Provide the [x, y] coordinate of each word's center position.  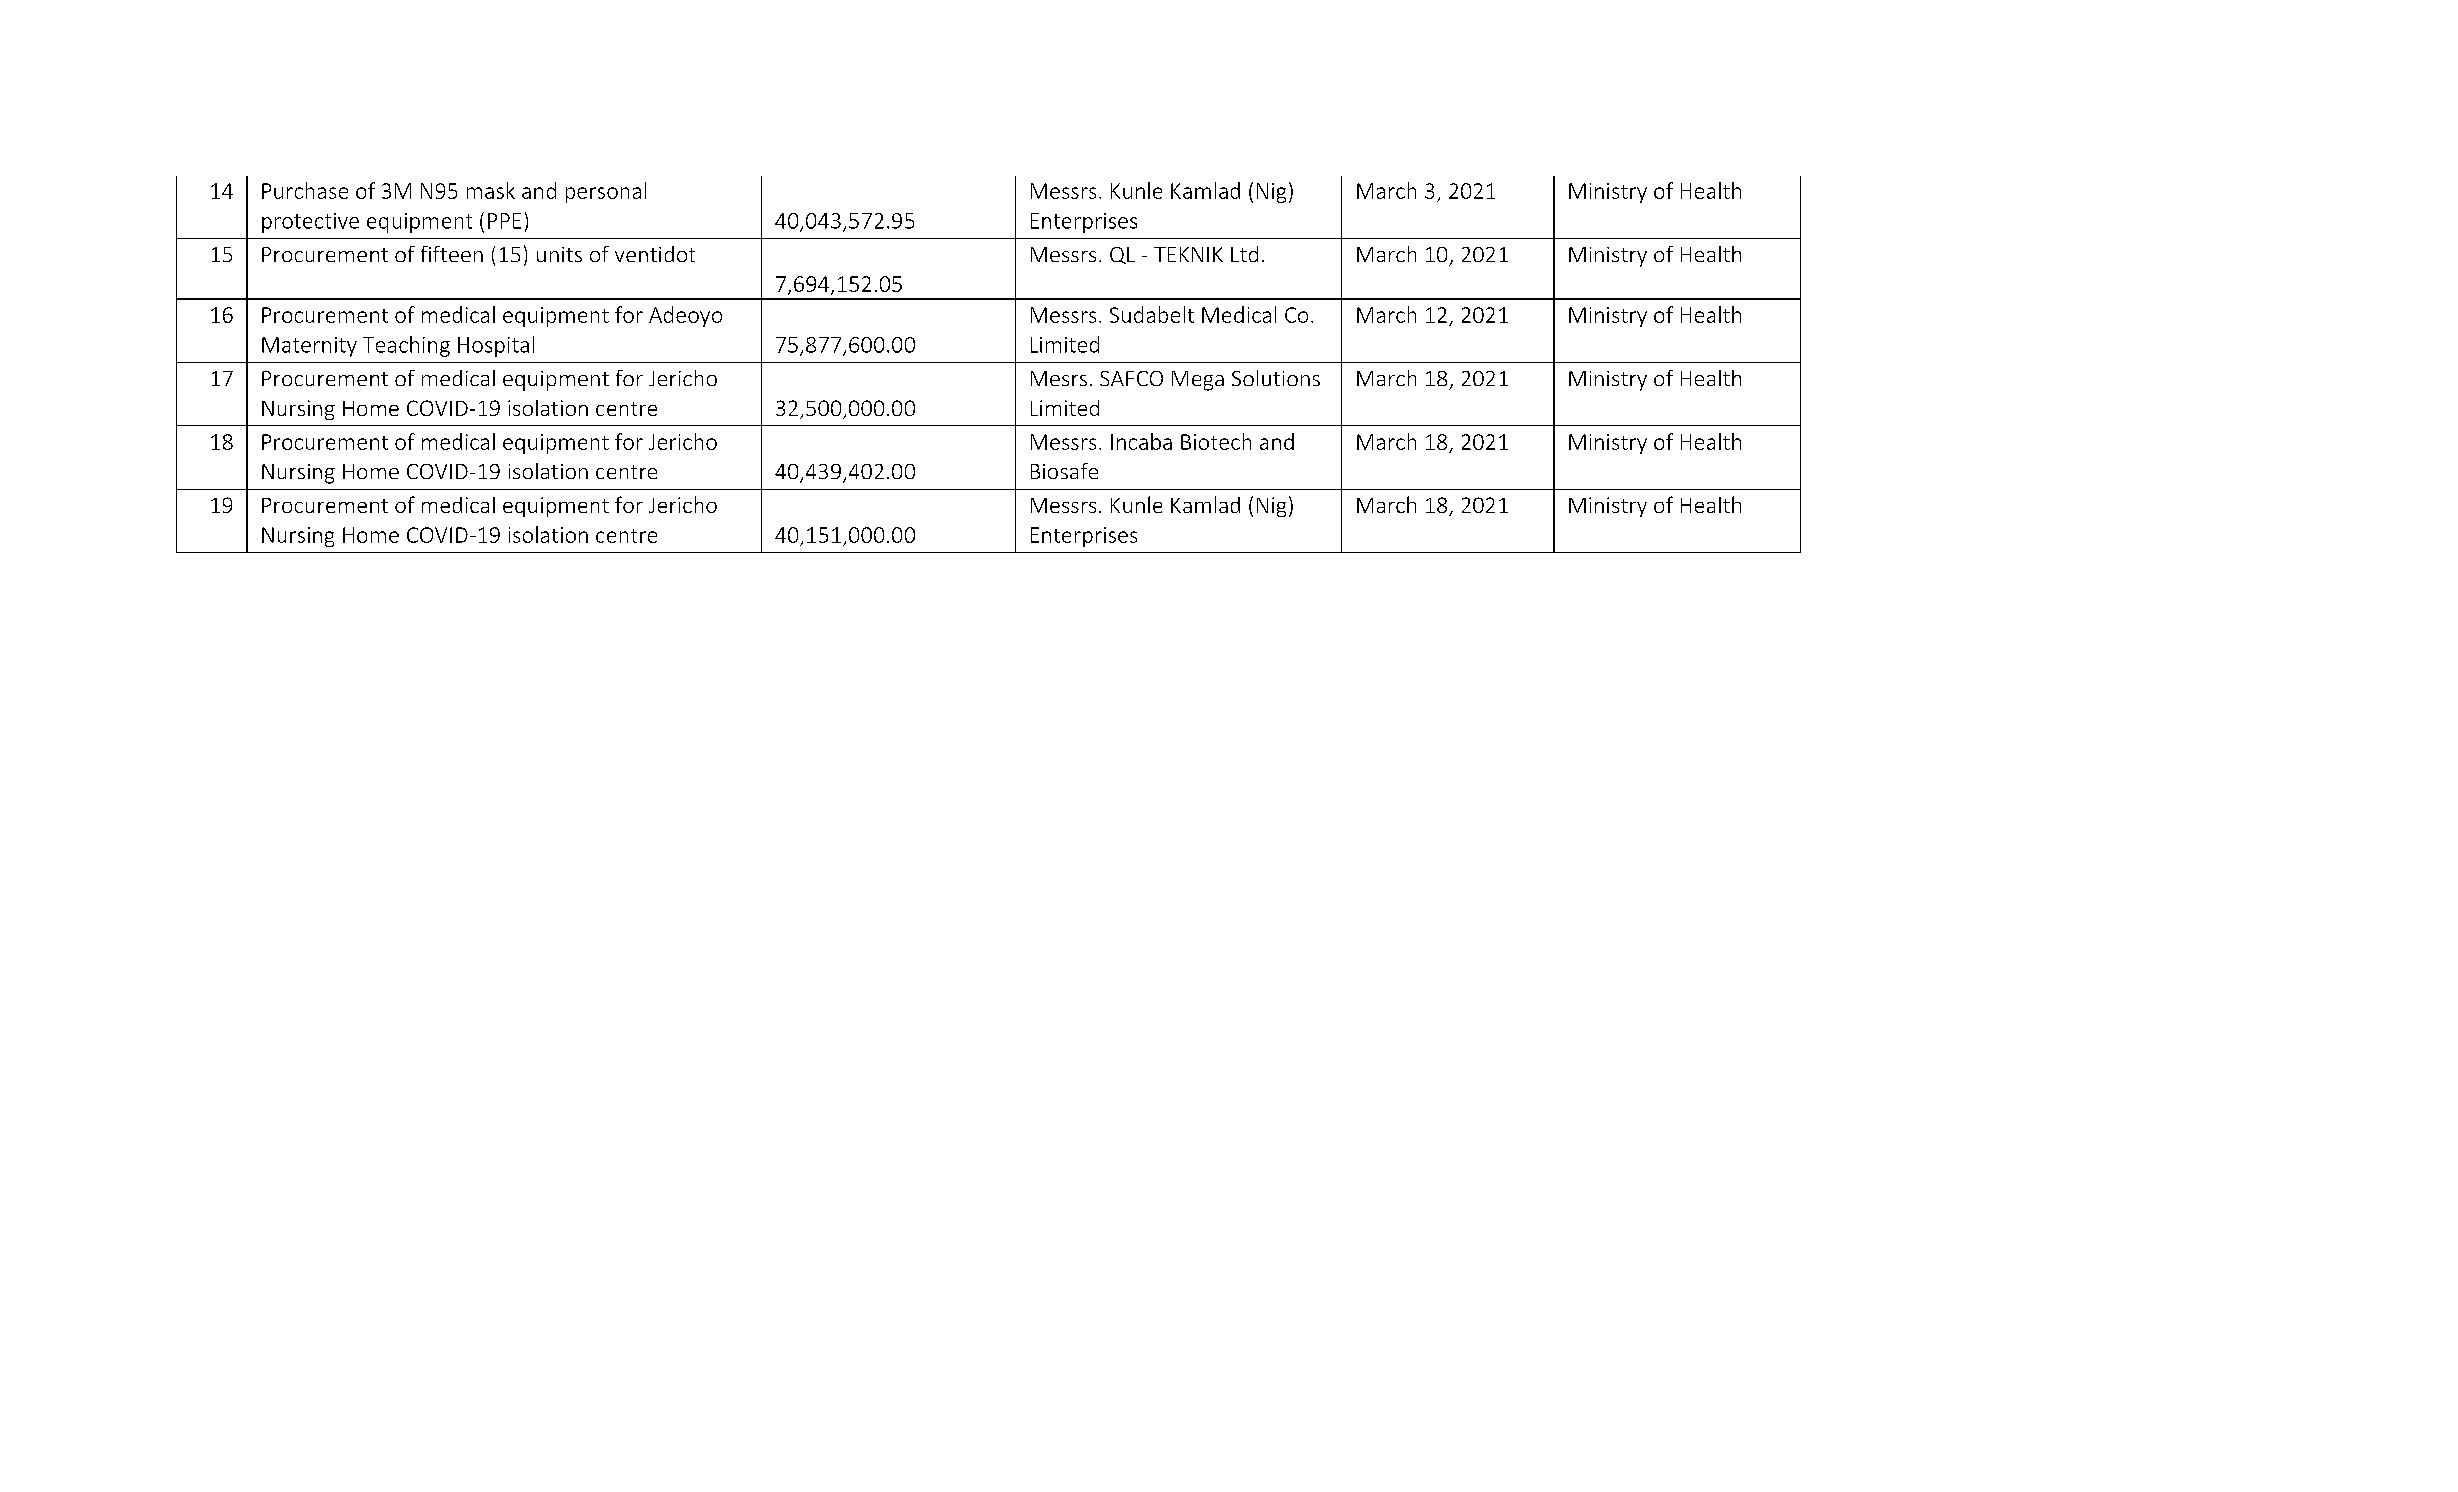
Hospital [496, 346]
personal [606, 192]
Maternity [309, 347]
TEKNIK [1188, 254]
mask [491, 190]
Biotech [1216, 441]
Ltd [1244, 254]
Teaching [406, 346]
